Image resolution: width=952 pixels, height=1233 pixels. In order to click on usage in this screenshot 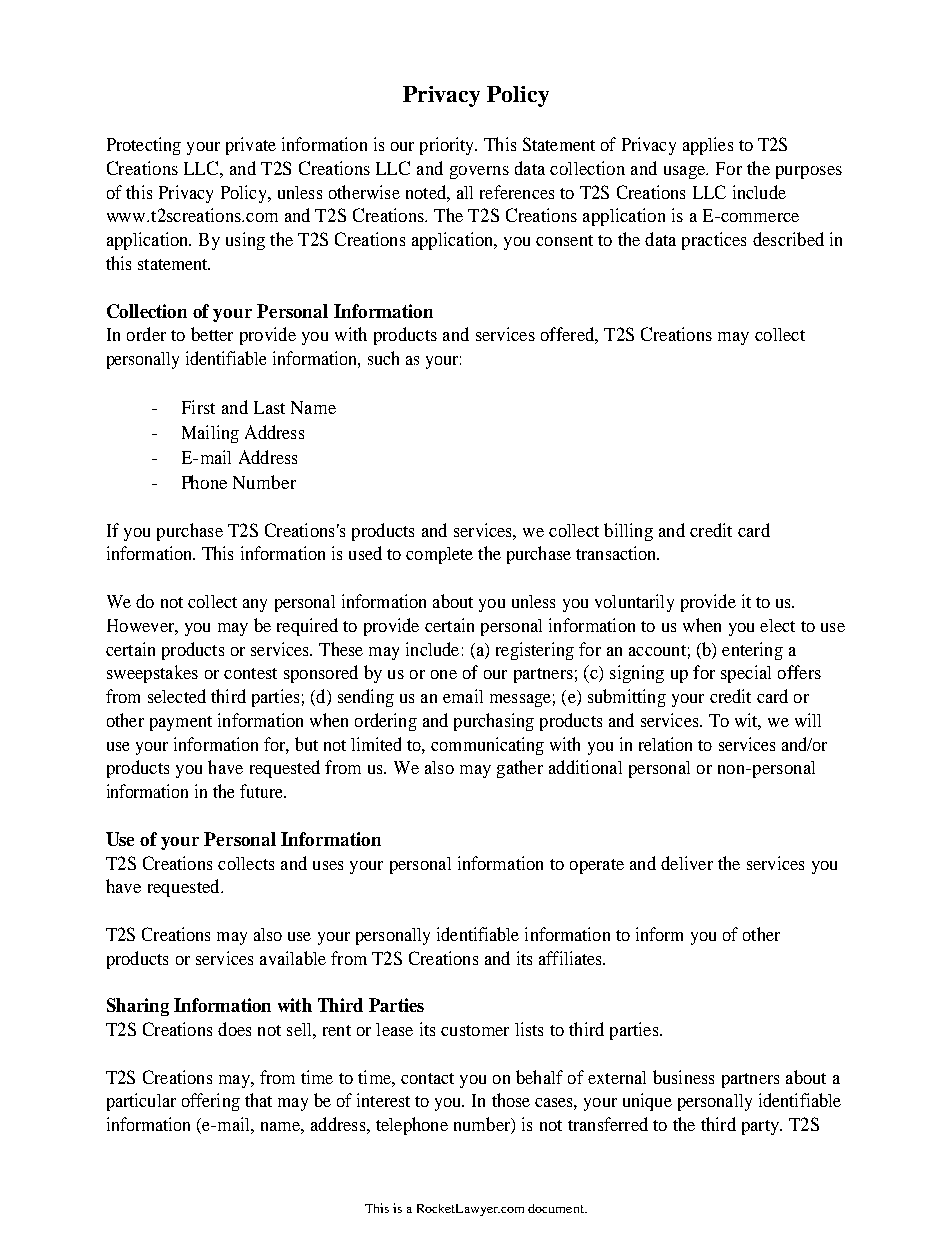, I will do `click(686, 172)`.
